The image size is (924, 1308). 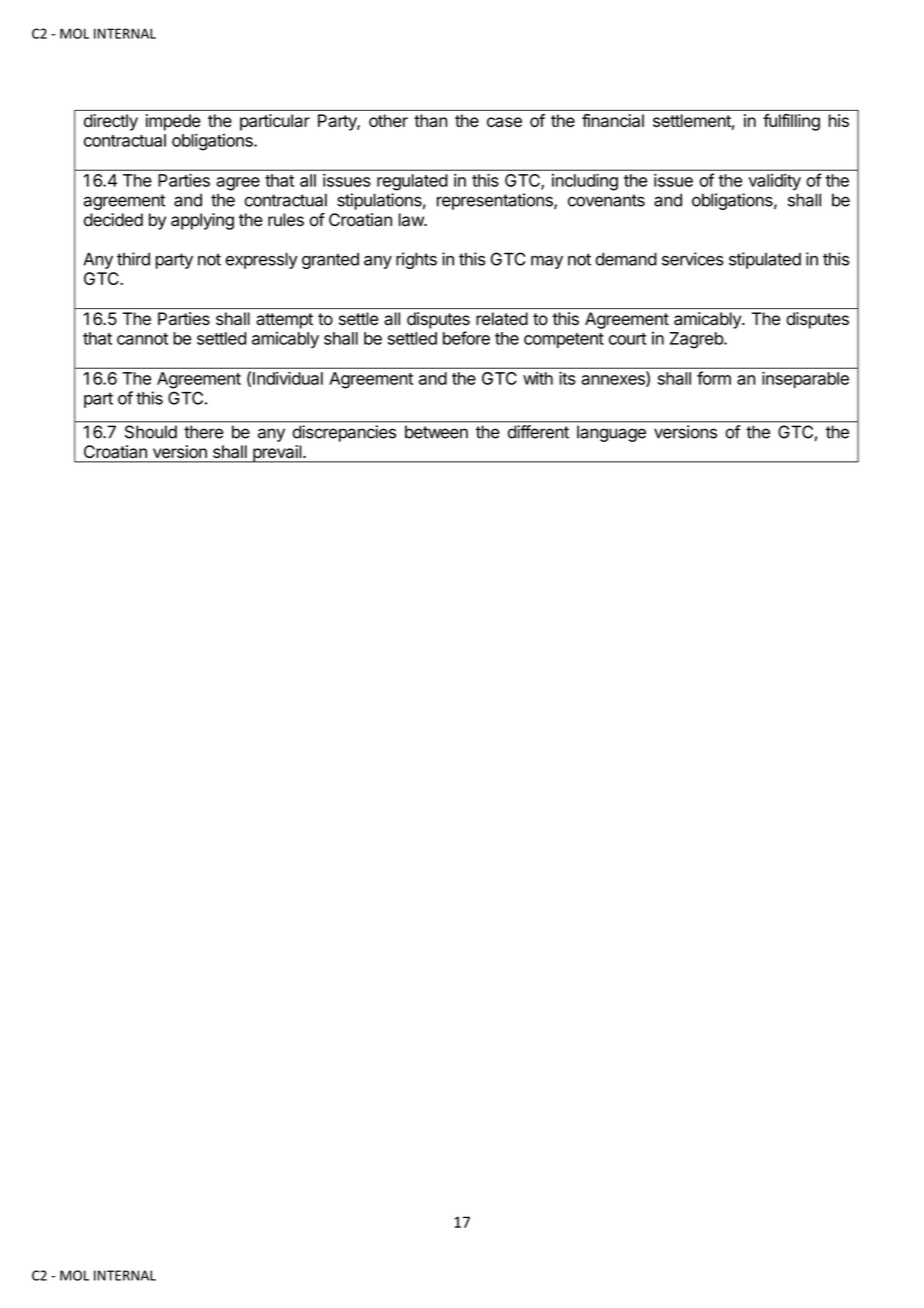 I want to click on Zagreb, so click(x=697, y=340).
